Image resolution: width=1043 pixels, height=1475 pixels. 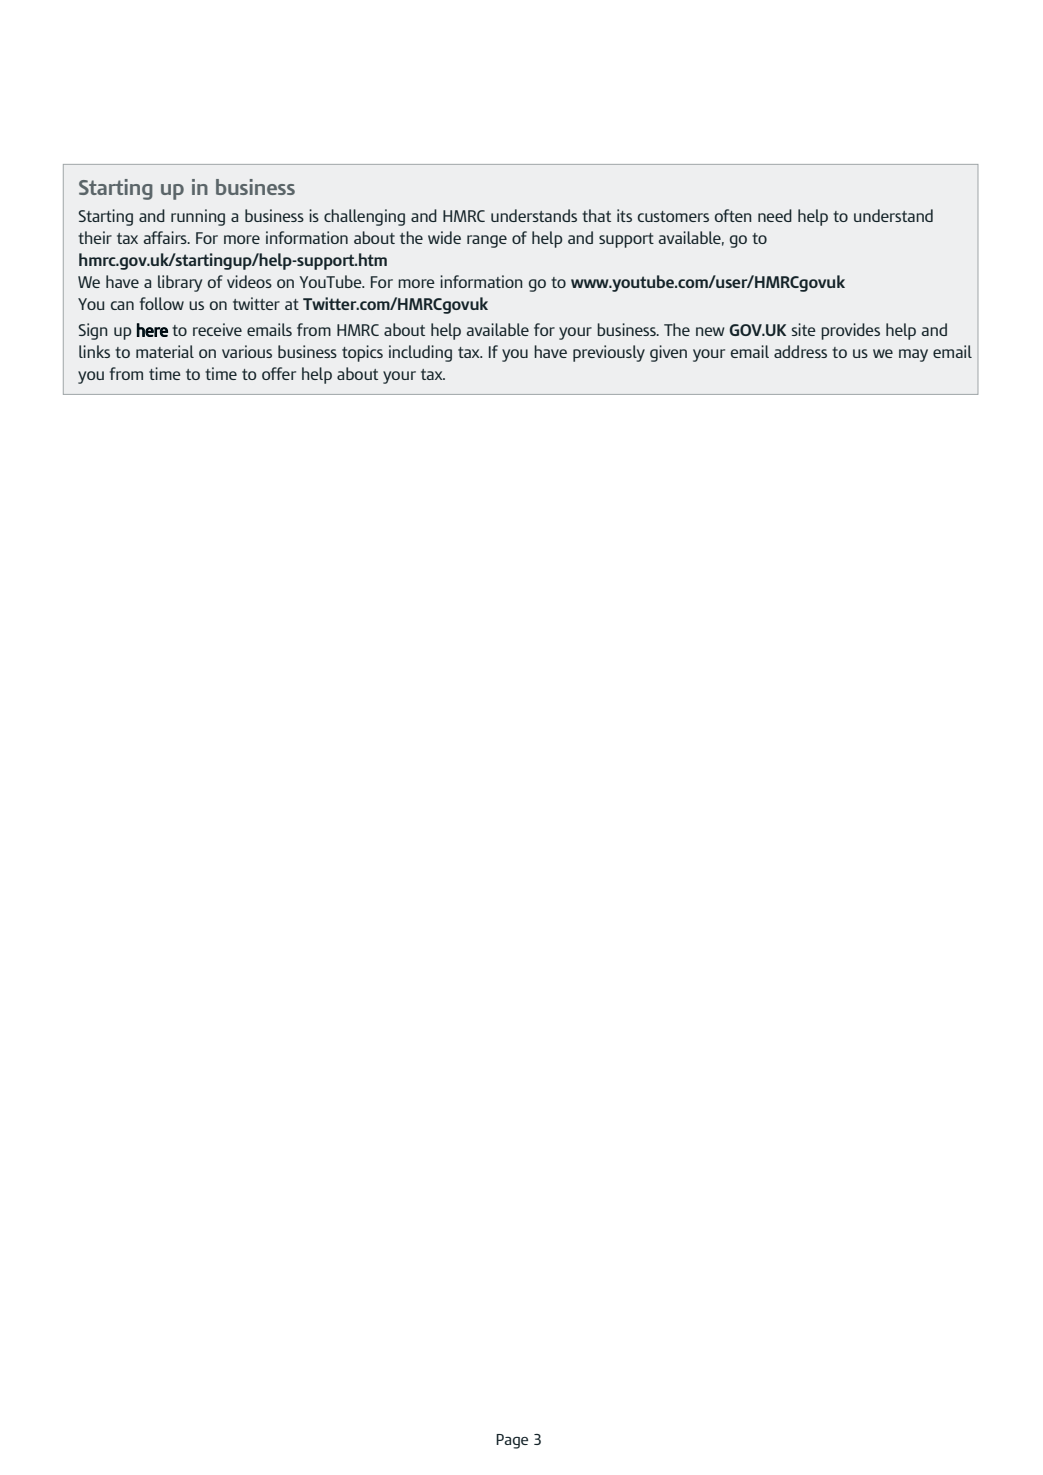 What do you see at coordinates (913, 355) in the screenshot?
I see `may` at bounding box center [913, 355].
